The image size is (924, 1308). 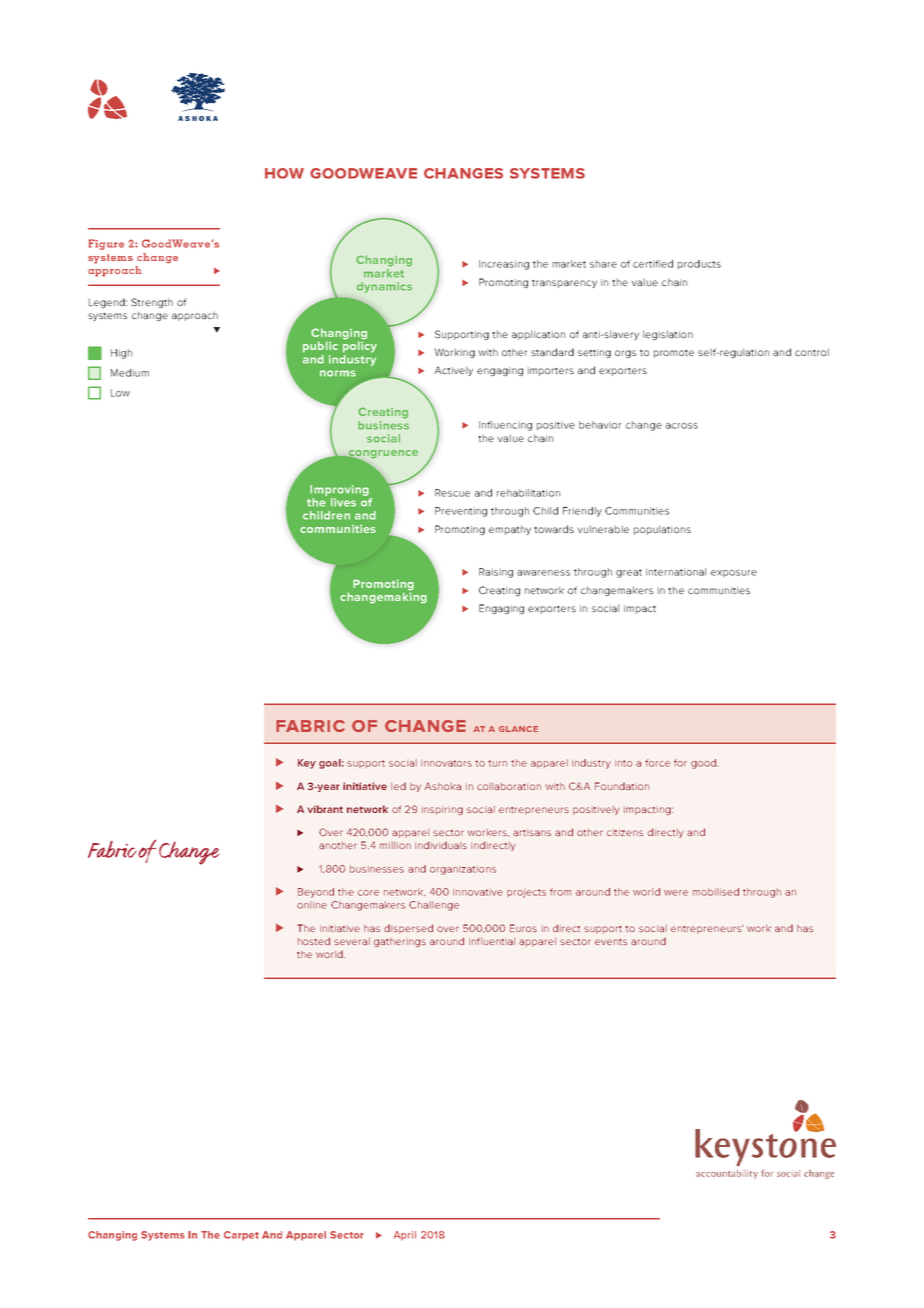 I want to click on events, so click(x=611, y=942).
